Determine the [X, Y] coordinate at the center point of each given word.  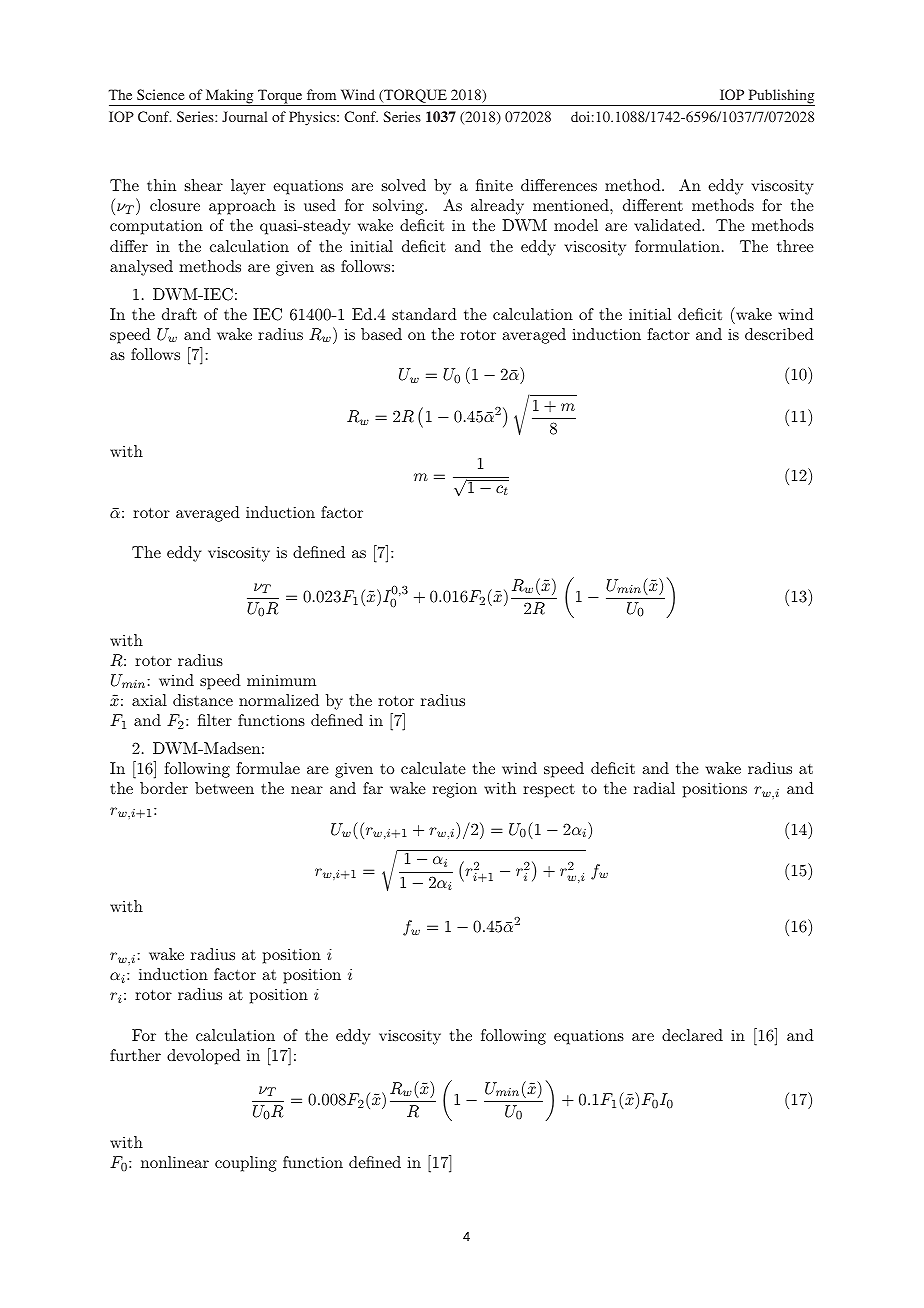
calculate [433, 768]
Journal [245, 116]
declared [692, 1035]
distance [203, 700]
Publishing [780, 97]
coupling [246, 1164]
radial [654, 788]
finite [494, 185]
